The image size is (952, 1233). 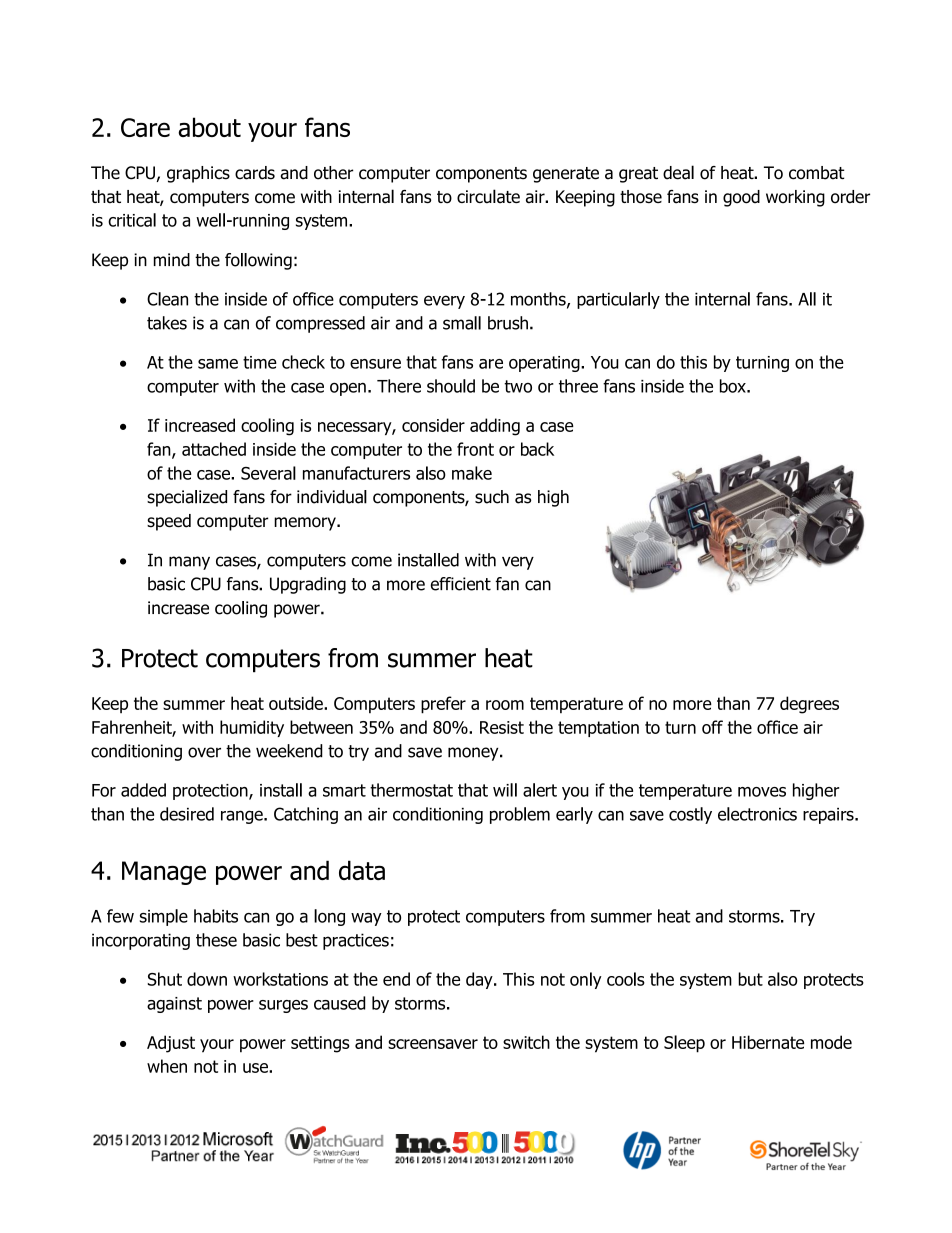 I want to click on degrees, so click(x=809, y=705).
